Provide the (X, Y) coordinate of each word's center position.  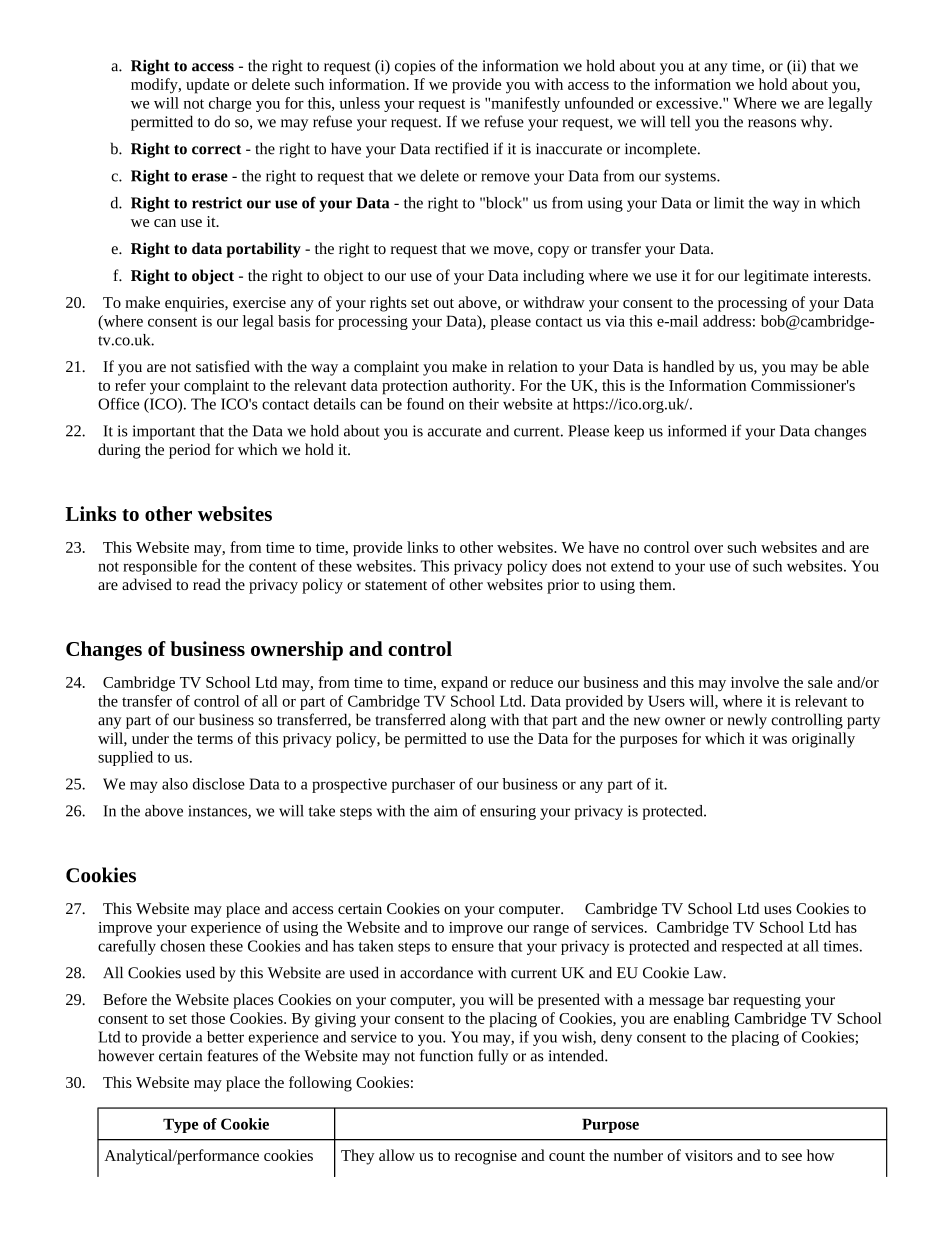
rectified (462, 148)
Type (180, 1125)
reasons (772, 123)
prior (563, 586)
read (207, 584)
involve (755, 682)
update (207, 86)
